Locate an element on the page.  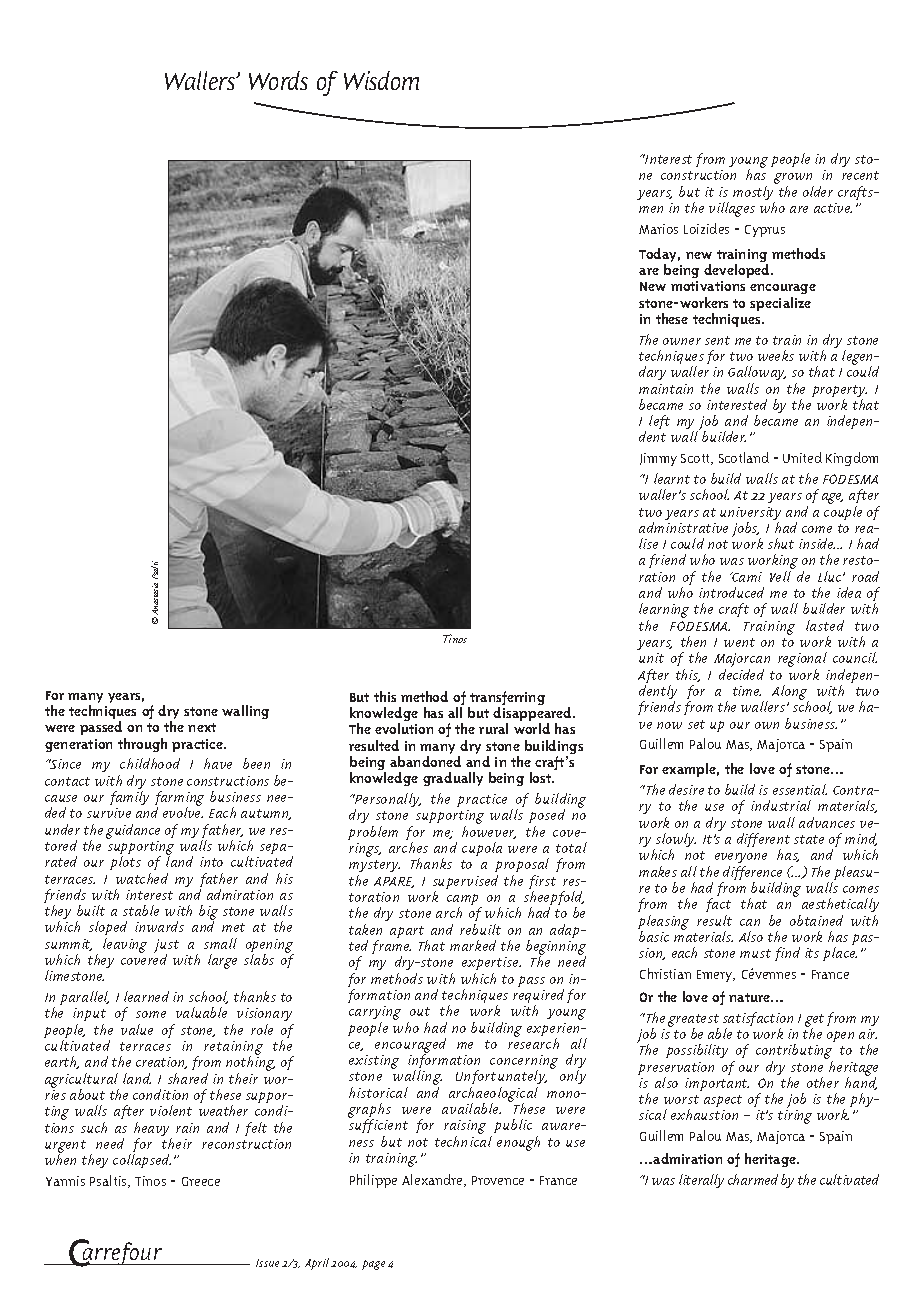
next is located at coordinates (202, 727).
